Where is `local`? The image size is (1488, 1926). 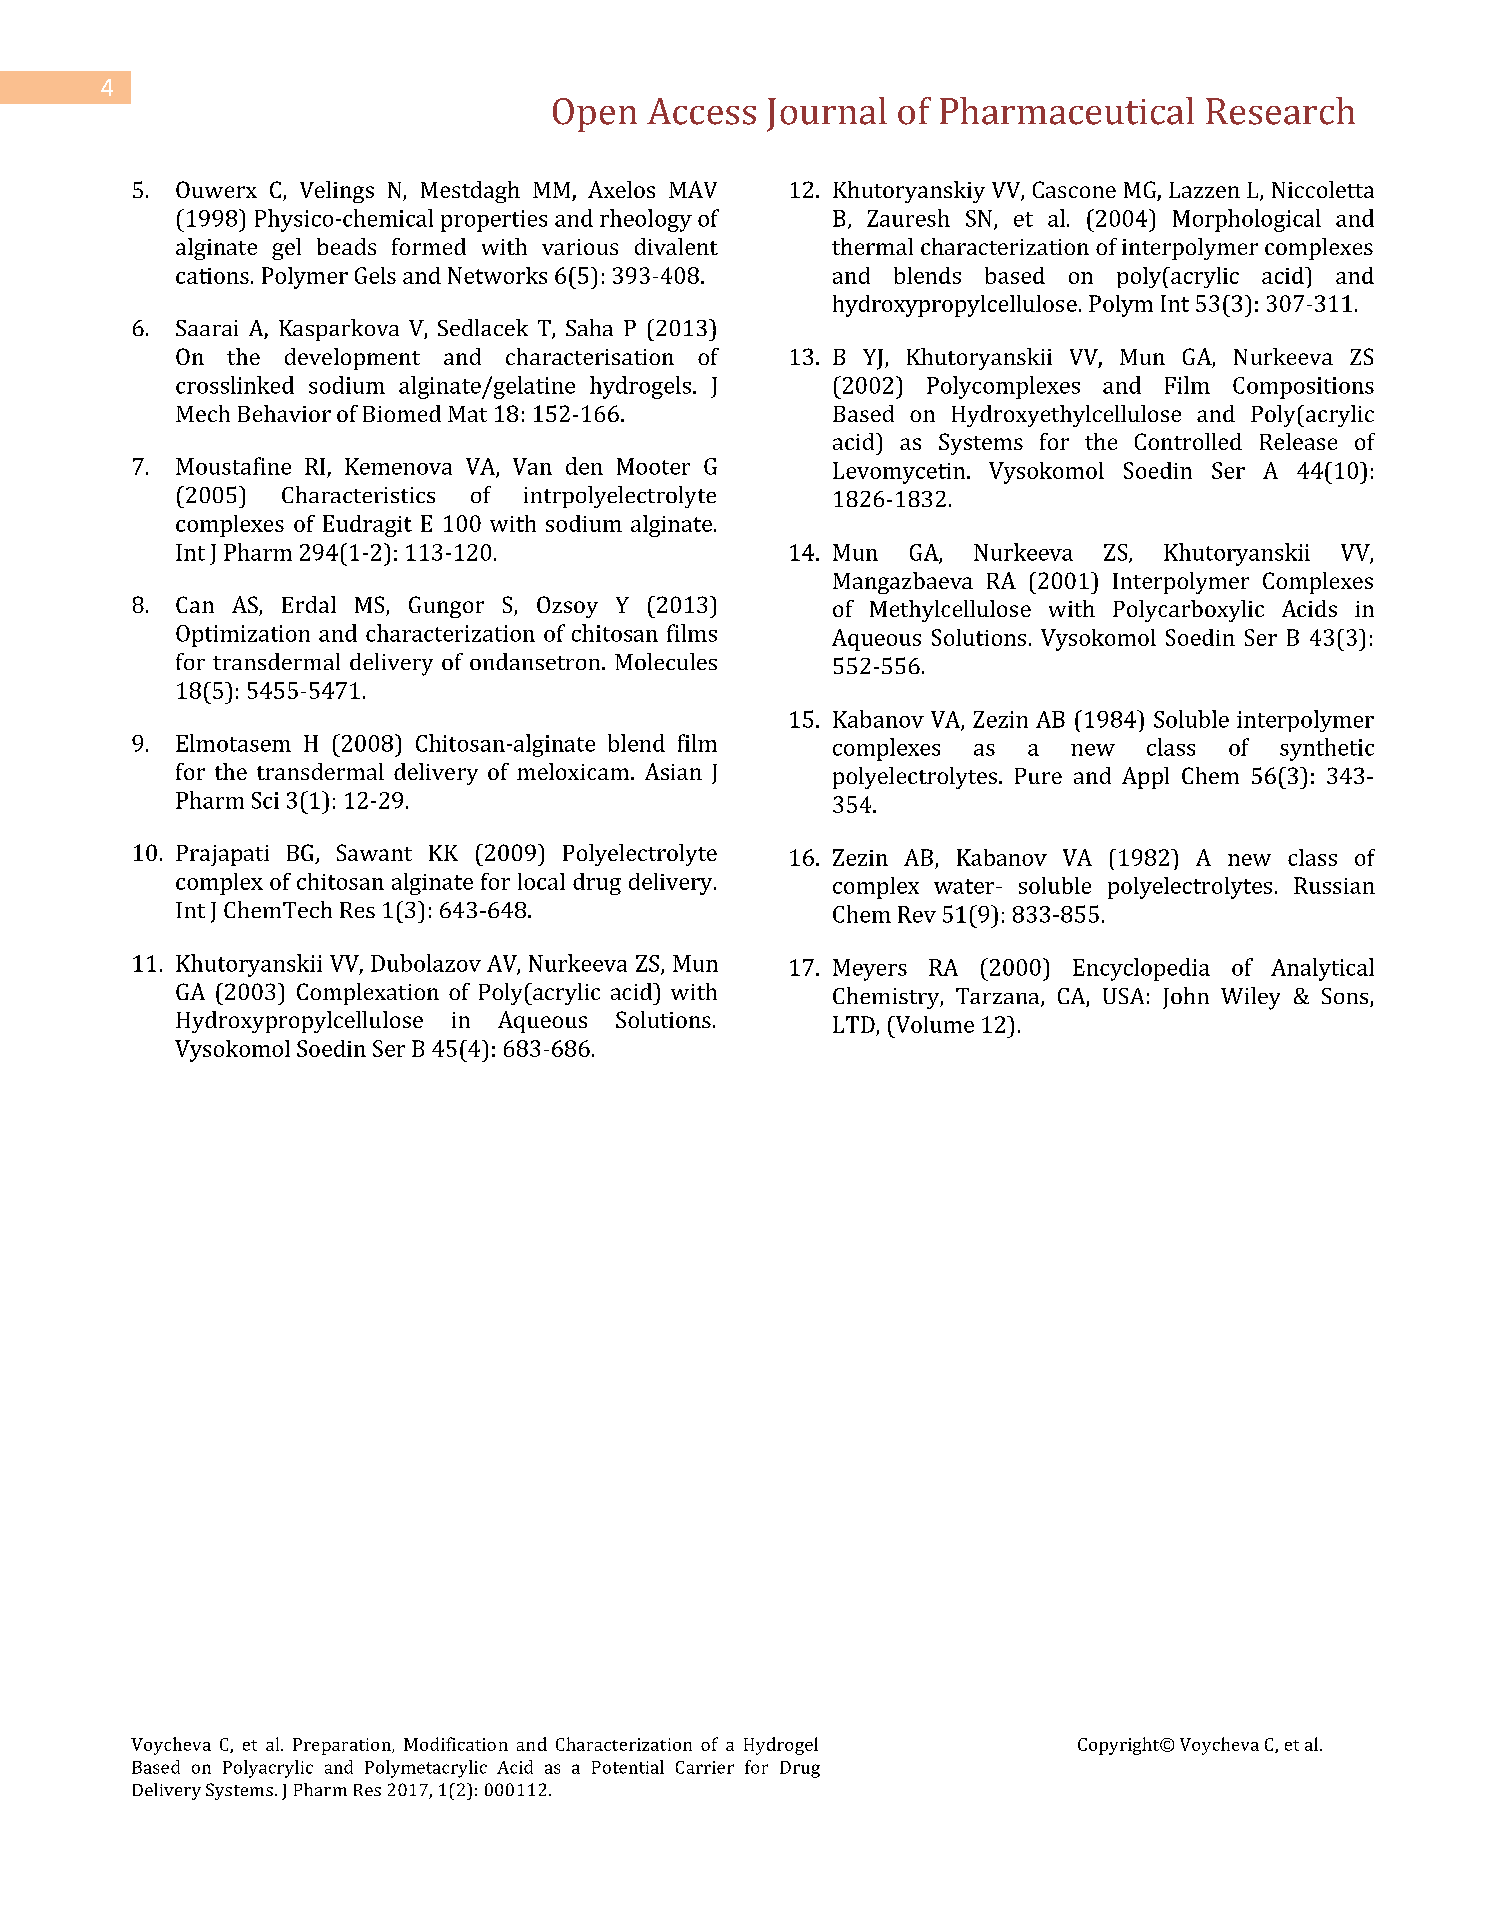
local is located at coordinates (541, 881).
